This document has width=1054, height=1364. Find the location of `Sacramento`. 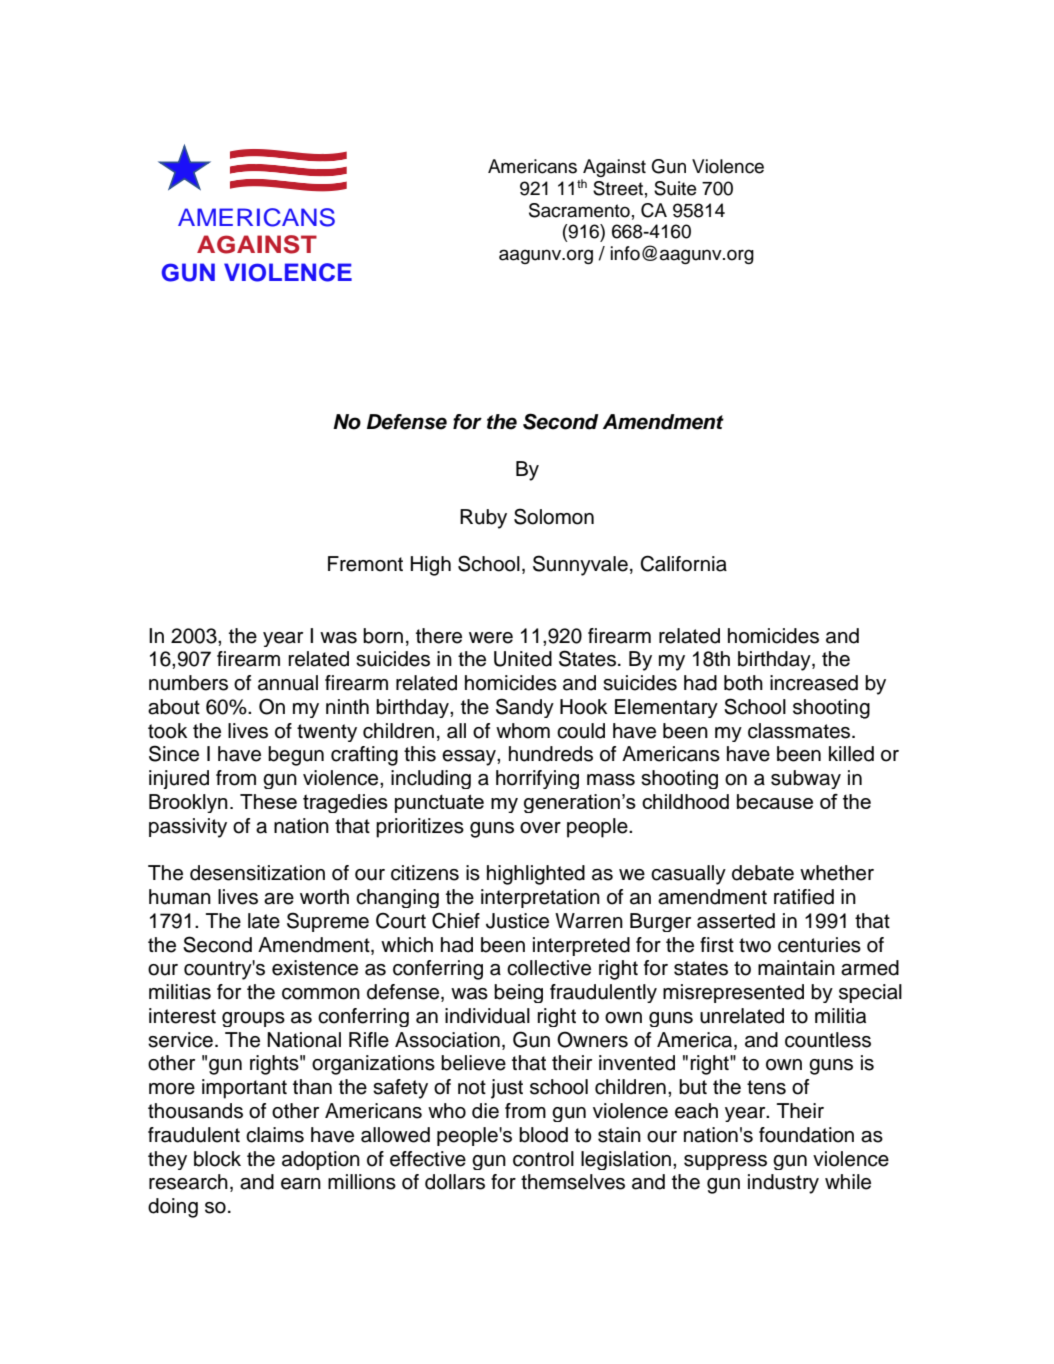

Sacramento is located at coordinates (579, 210).
